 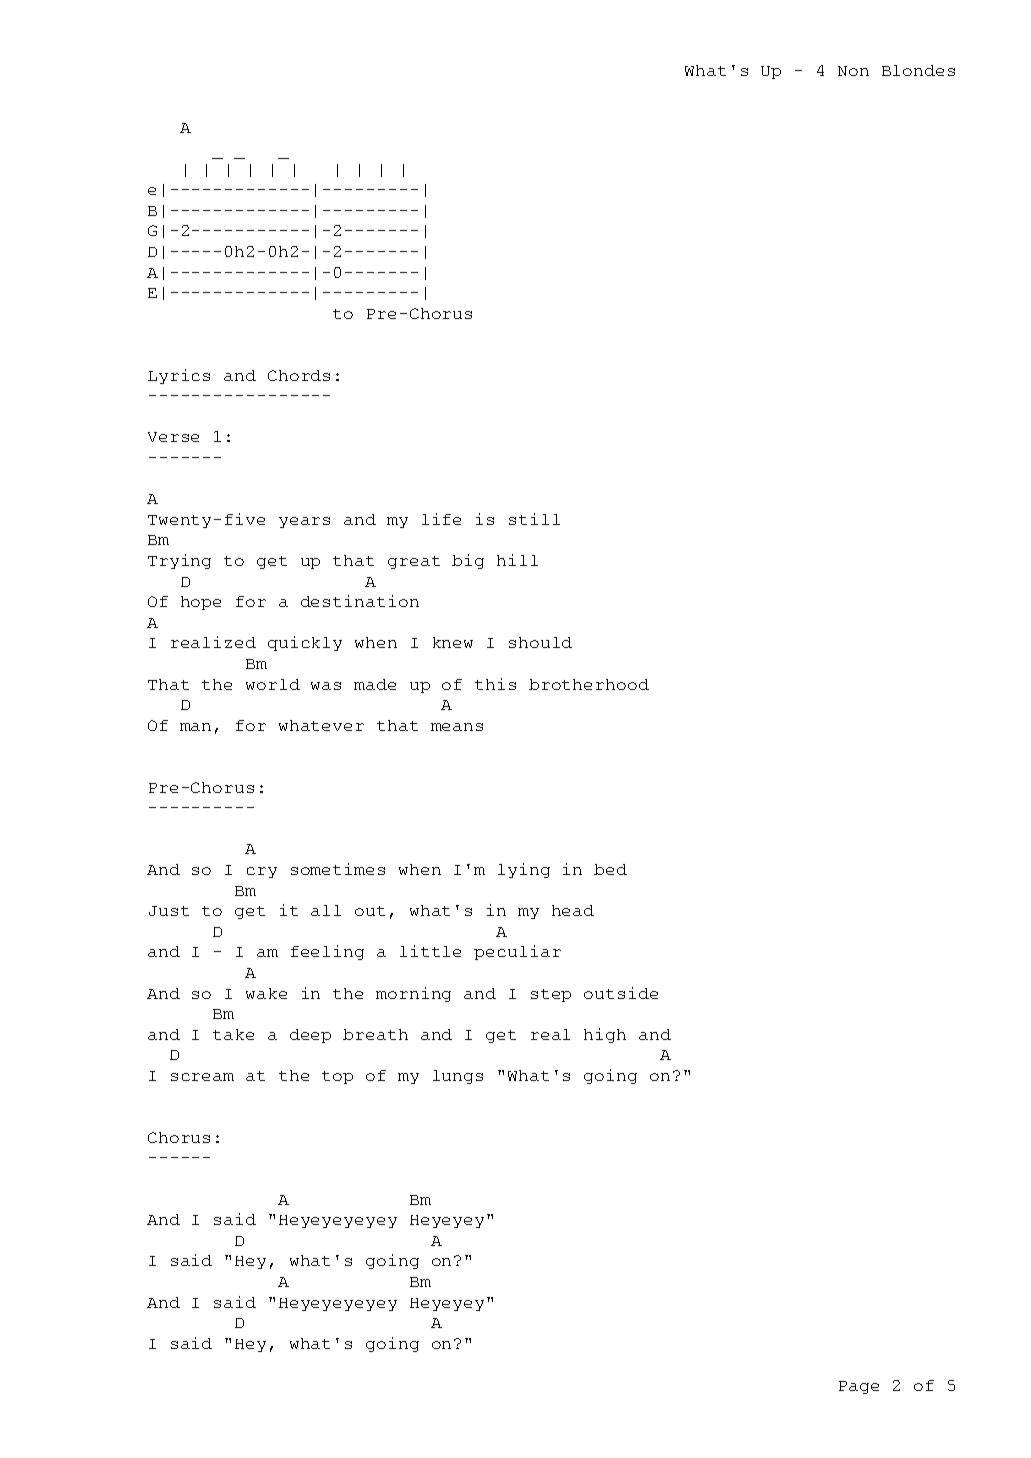 I want to click on hill, so click(x=517, y=560).
